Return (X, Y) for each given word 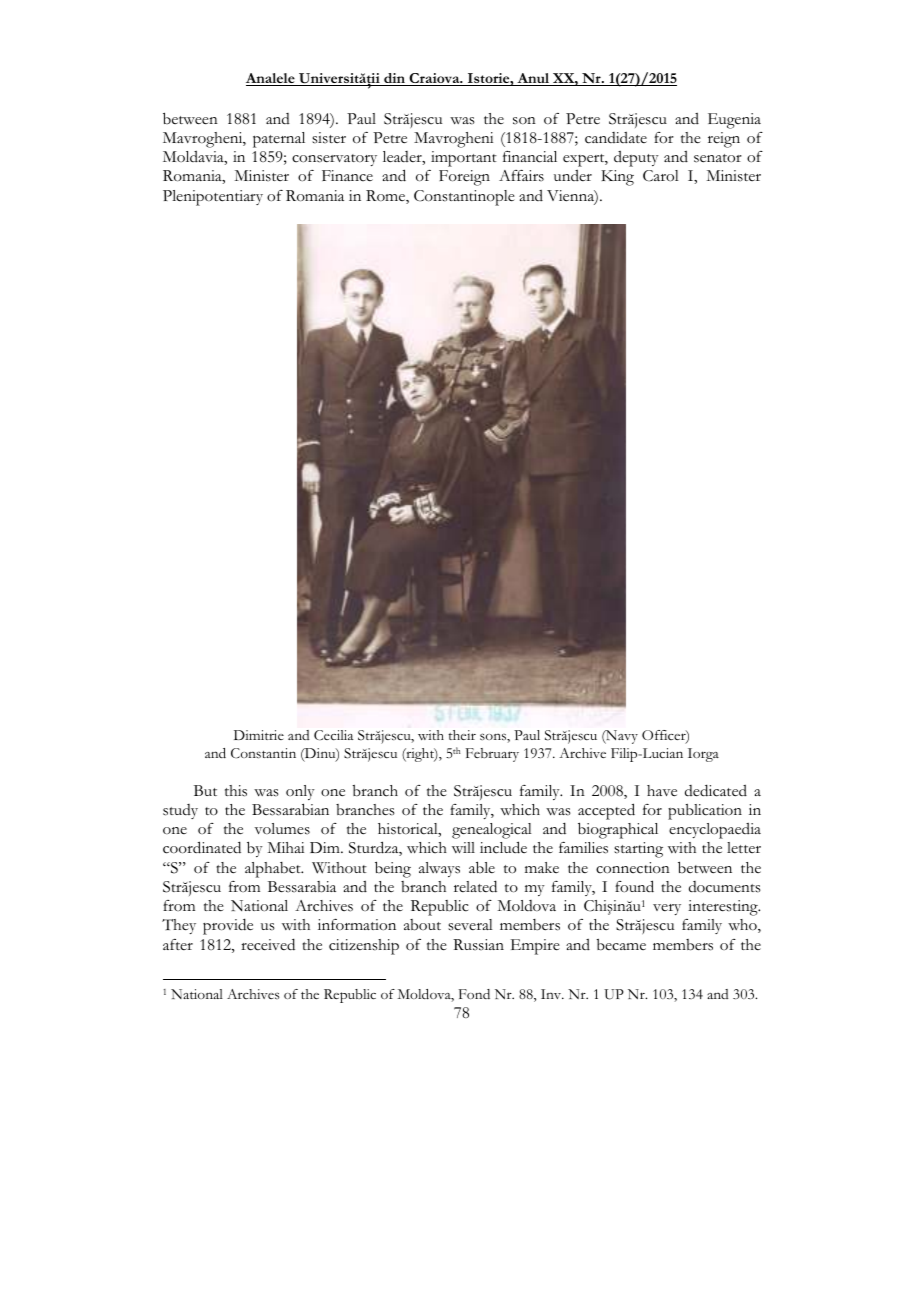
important (464, 159)
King (617, 178)
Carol (661, 176)
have (662, 791)
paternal (279, 140)
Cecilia (333, 735)
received (268, 944)
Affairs (521, 176)
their (462, 735)
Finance (347, 176)
